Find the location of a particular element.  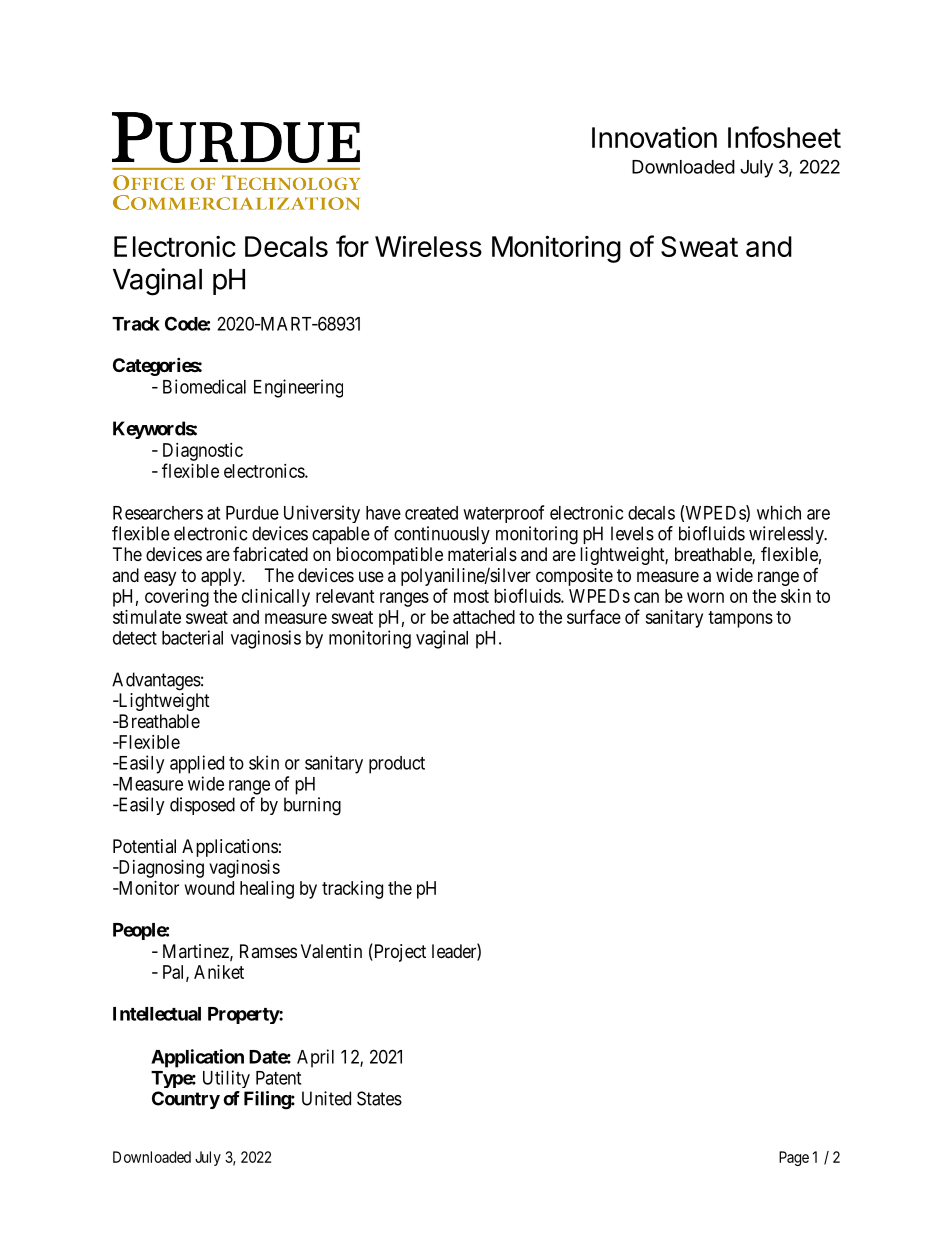

which is located at coordinates (779, 512).
